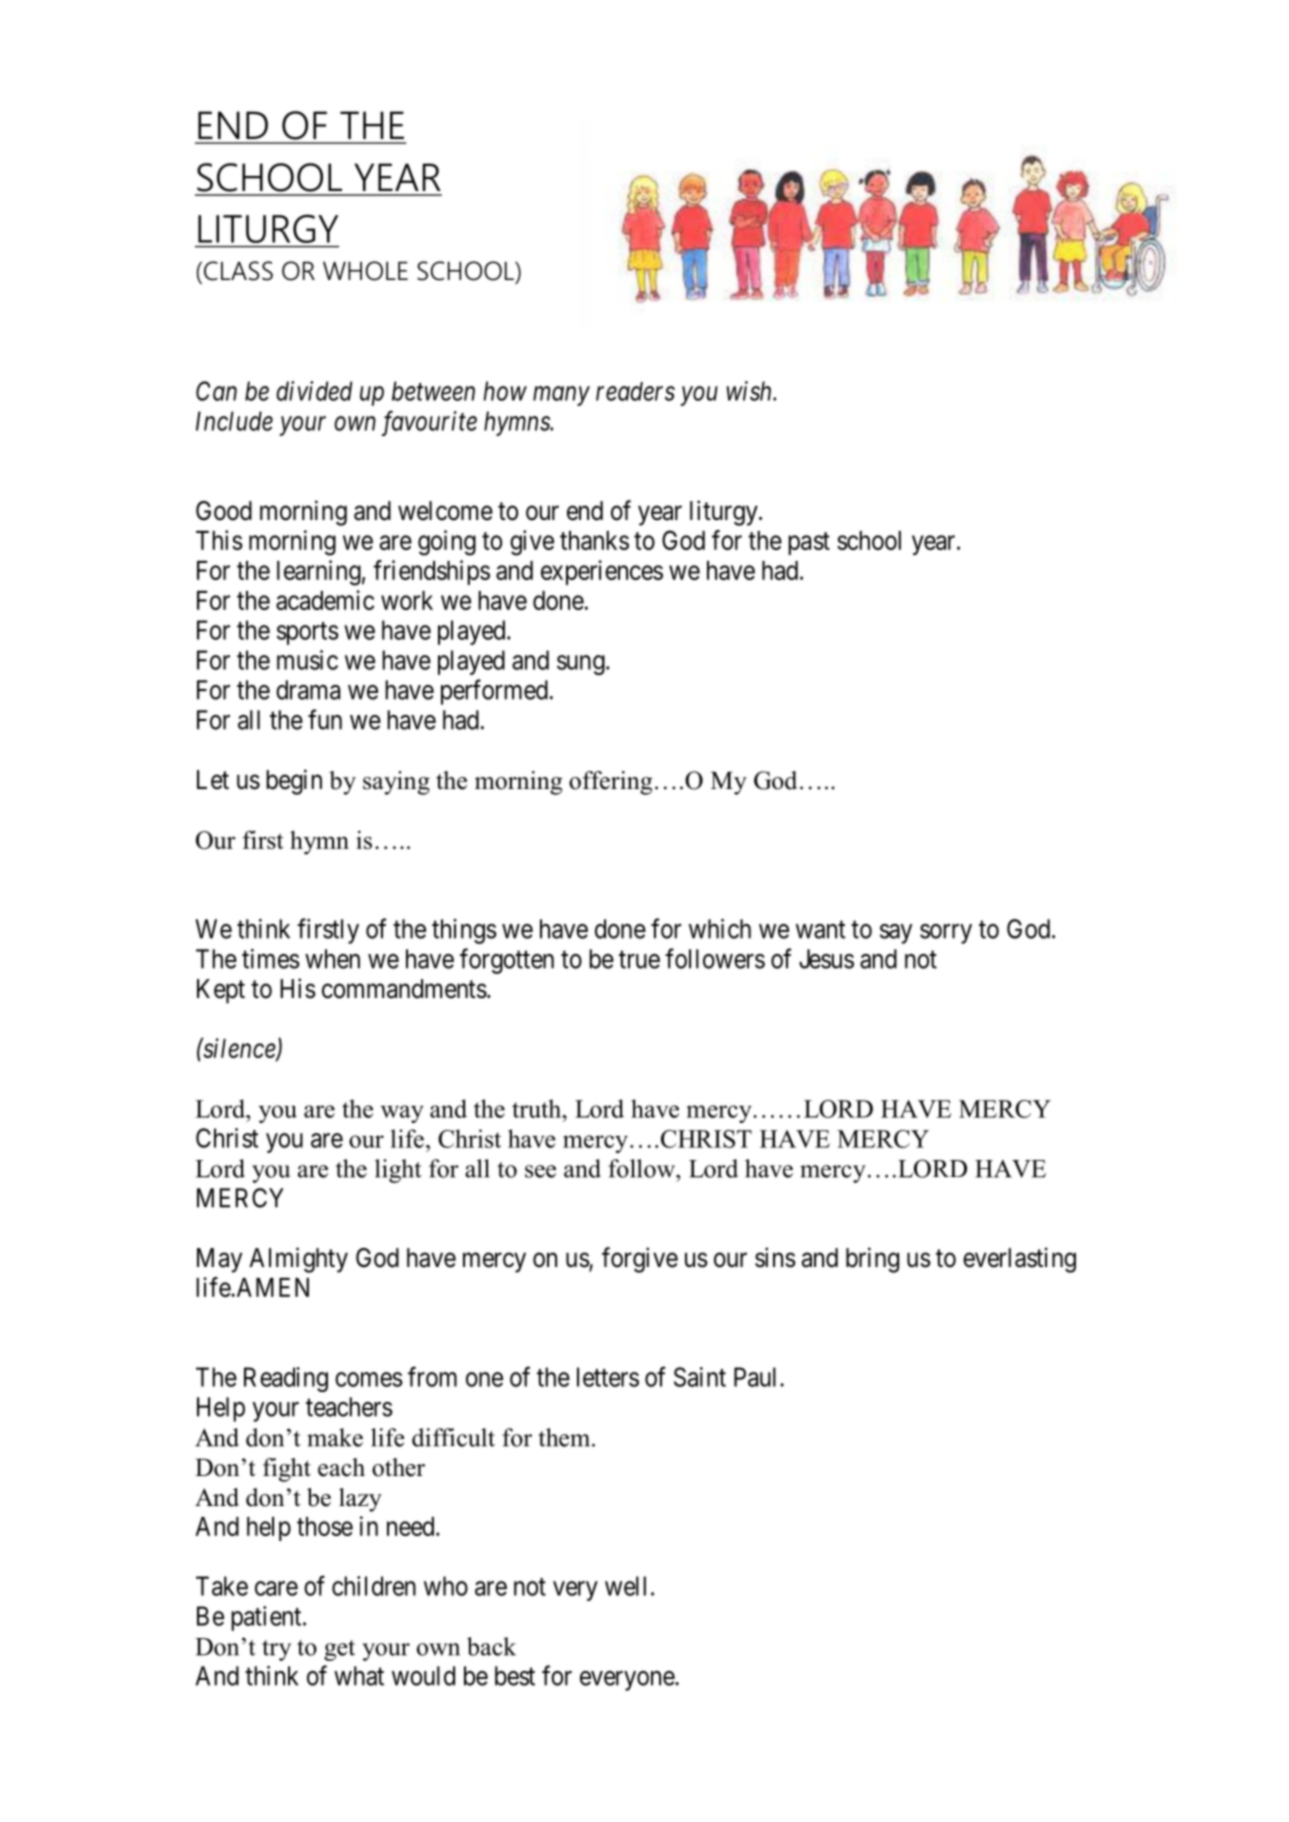 This page has width=1289, height=1822. Describe the element at coordinates (750, 391) in the page. I see `wish` at that location.
